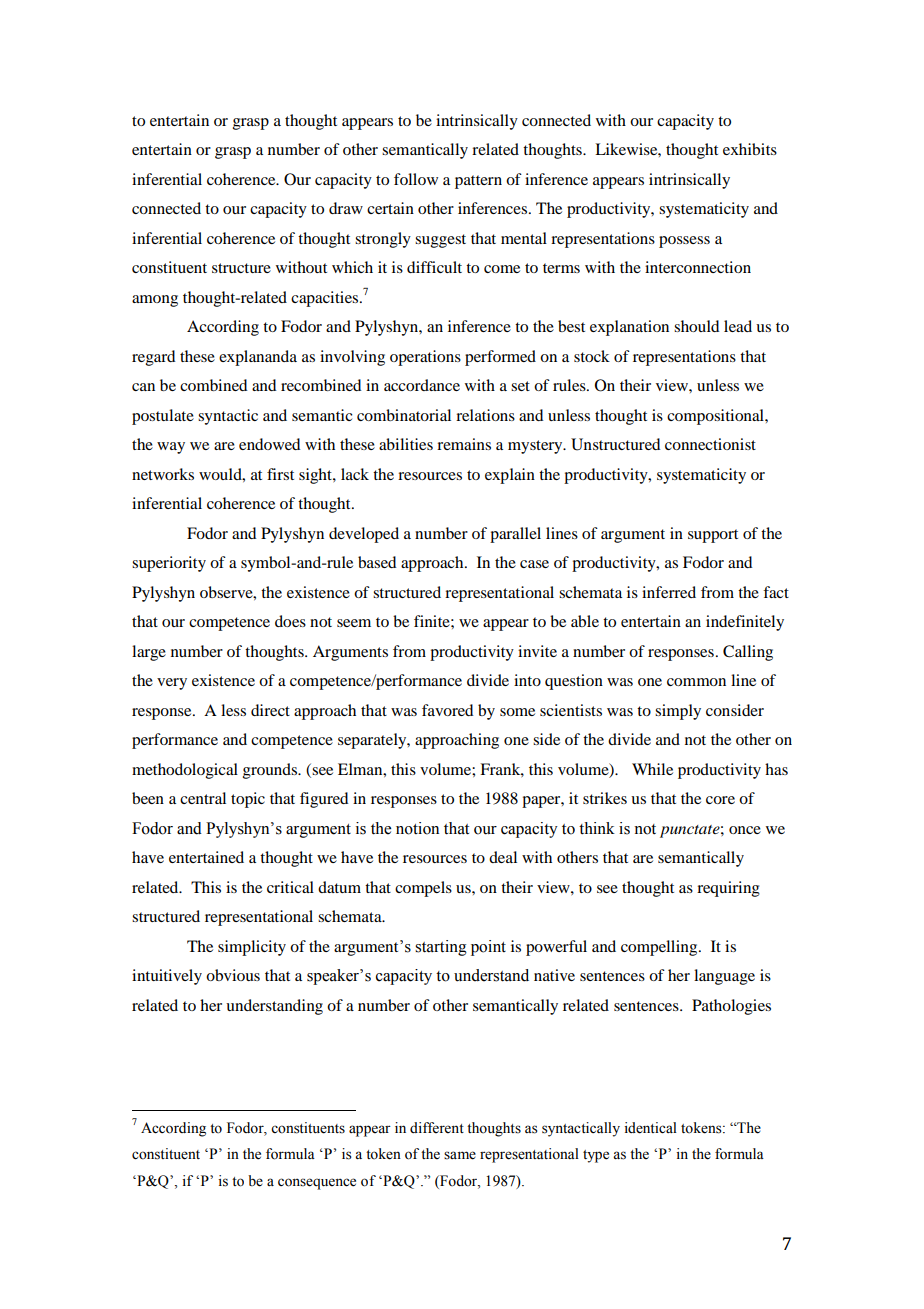  I want to click on common, so click(696, 682).
